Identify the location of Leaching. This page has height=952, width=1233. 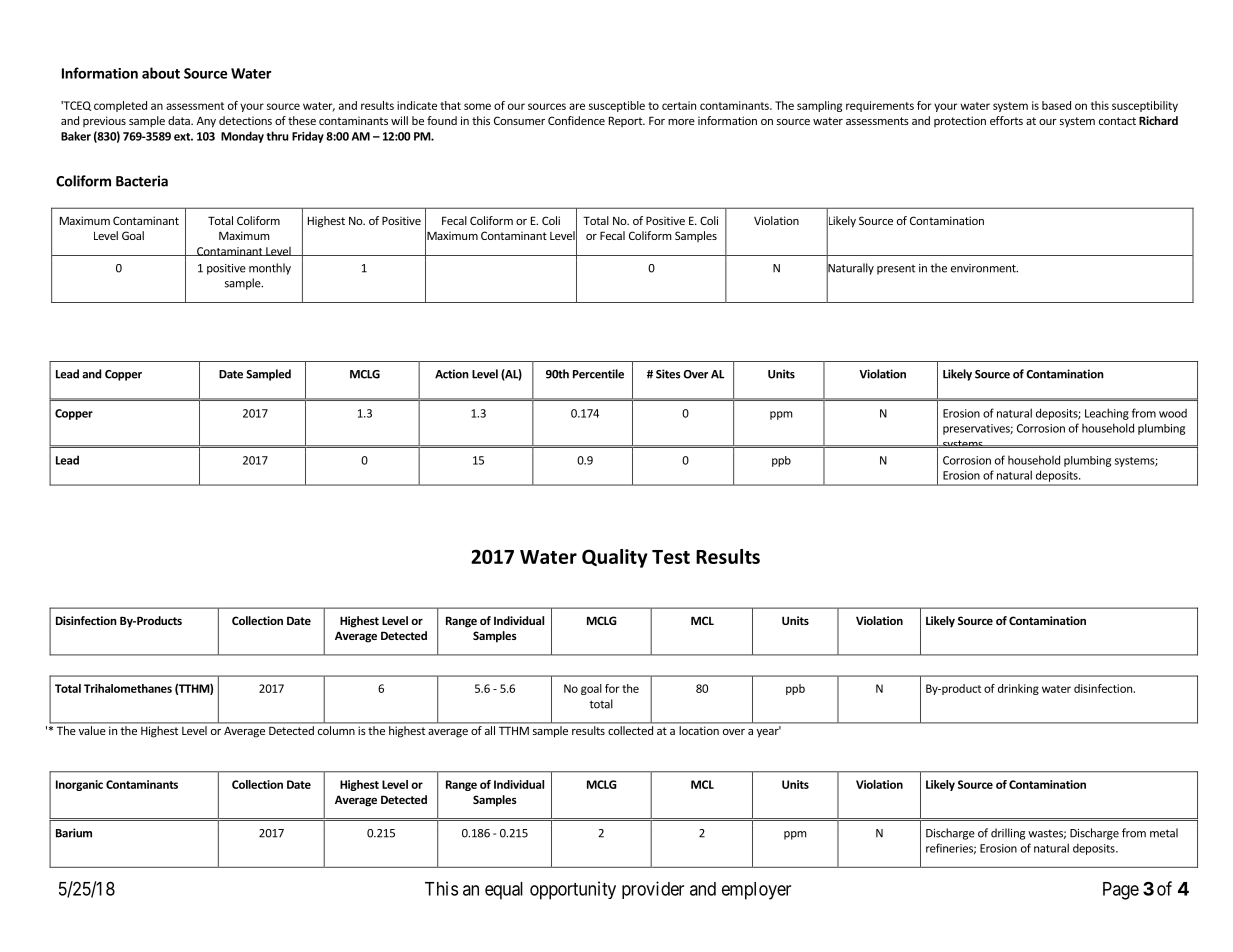
(1107, 414).
